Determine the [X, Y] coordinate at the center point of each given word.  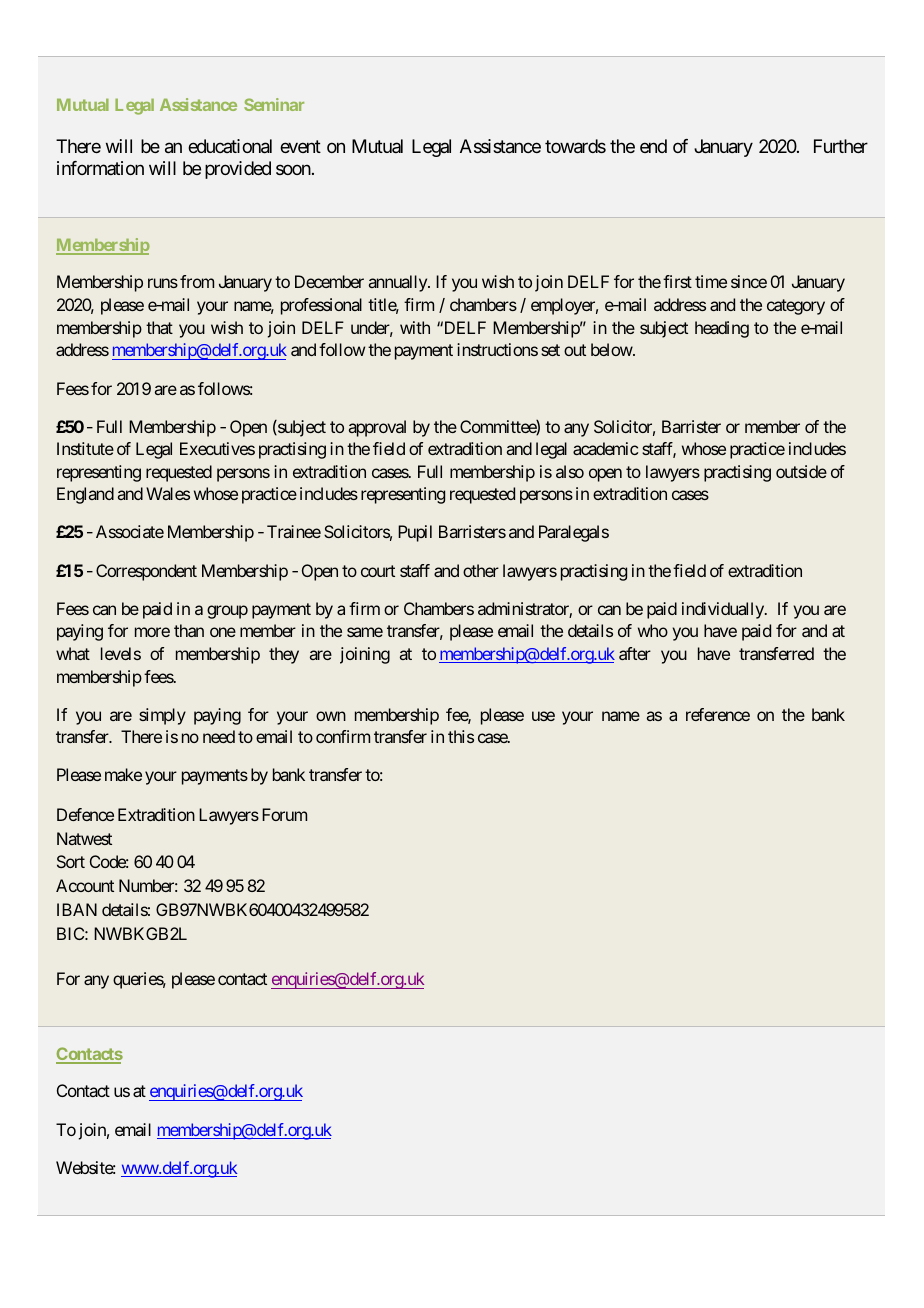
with [415, 327]
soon [293, 169]
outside [801, 471]
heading [722, 329]
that [159, 327]
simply [162, 716]
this [461, 736]
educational [230, 146]
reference [718, 714]
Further [841, 146]
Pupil [415, 533]
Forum [284, 814]
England [85, 495]
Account [85, 885]
